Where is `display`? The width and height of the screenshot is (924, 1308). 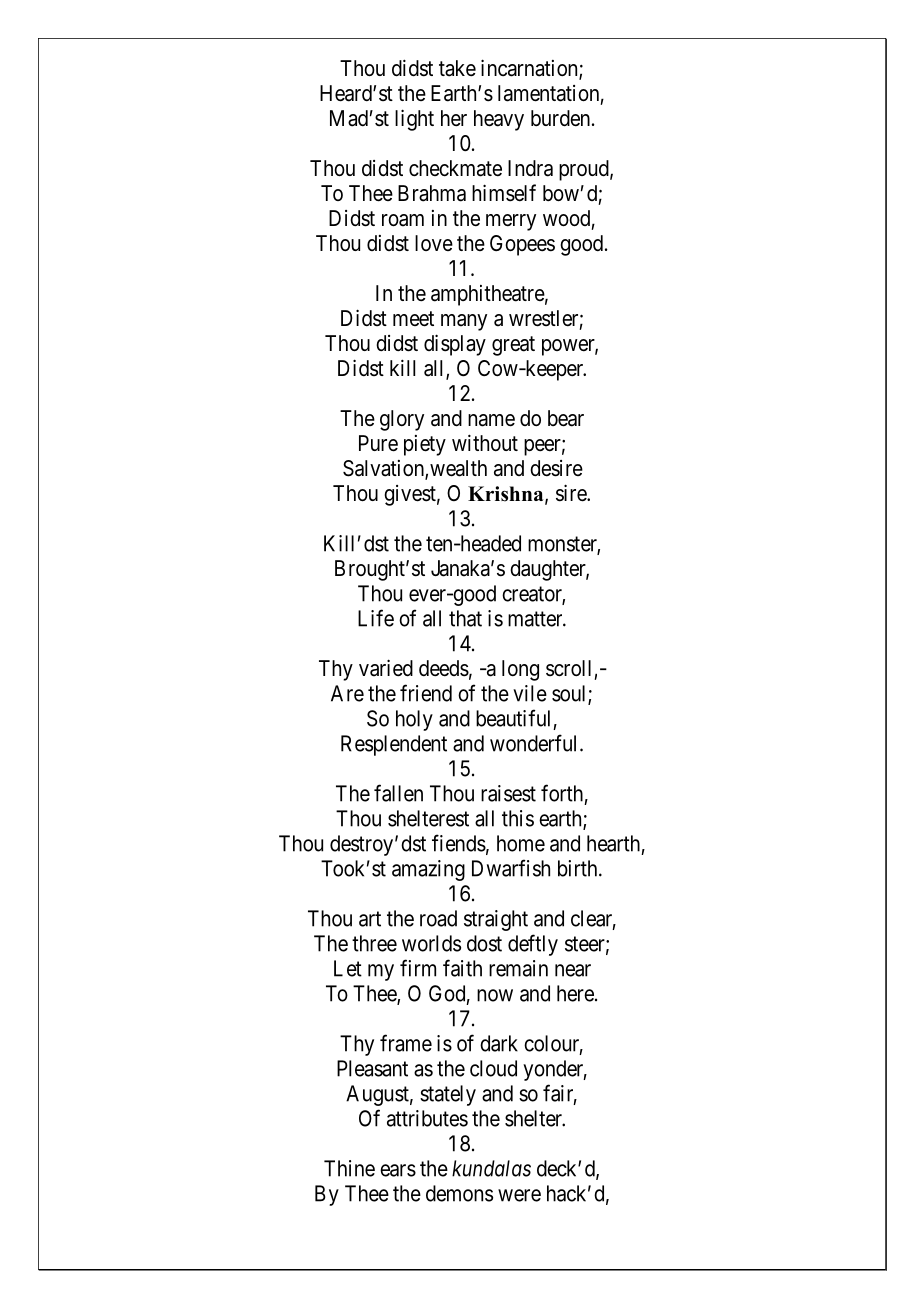
display is located at coordinates (455, 345).
